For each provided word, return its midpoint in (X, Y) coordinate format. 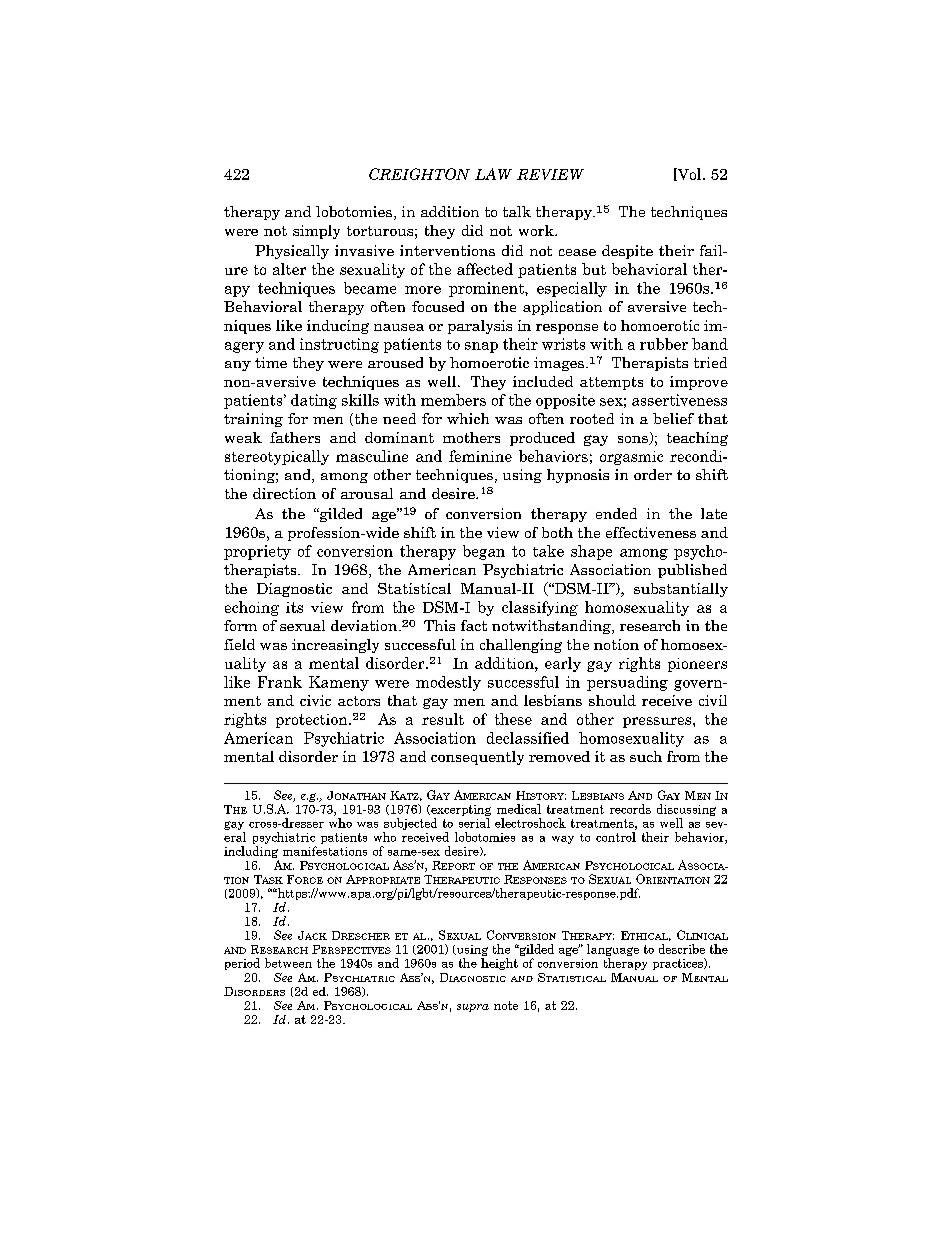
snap (481, 347)
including (251, 853)
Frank (280, 682)
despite (627, 252)
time (271, 362)
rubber (664, 344)
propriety (257, 552)
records (630, 809)
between (288, 963)
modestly (448, 683)
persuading (627, 683)
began (484, 552)
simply (316, 232)
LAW (493, 174)
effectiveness (651, 532)
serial (474, 823)
